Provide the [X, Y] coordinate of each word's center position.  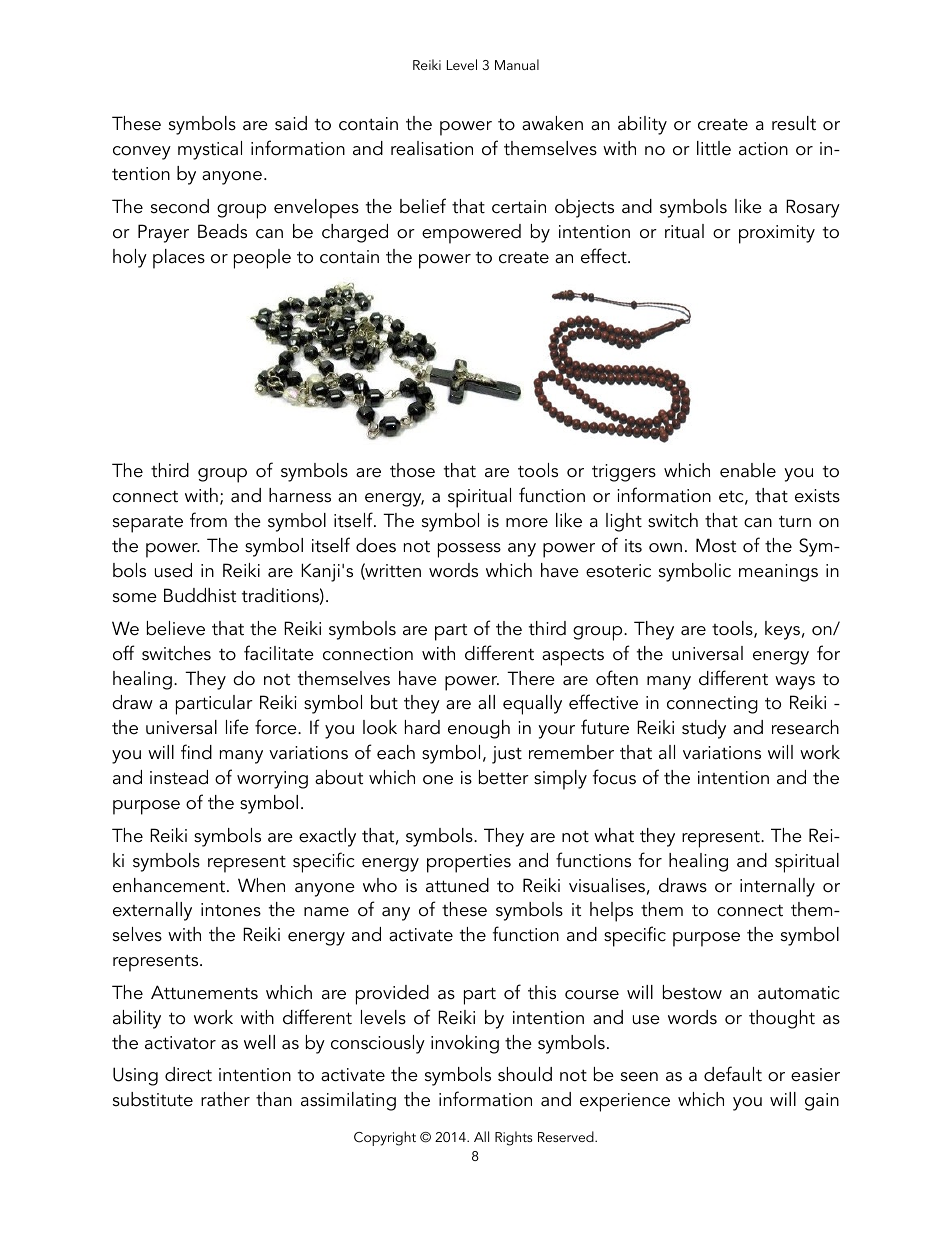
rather [225, 1099]
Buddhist [200, 595]
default [733, 1074]
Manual [517, 64]
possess [469, 550]
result [794, 123]
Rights [514, 1138]
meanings [778, 573]
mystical [210, 150]
